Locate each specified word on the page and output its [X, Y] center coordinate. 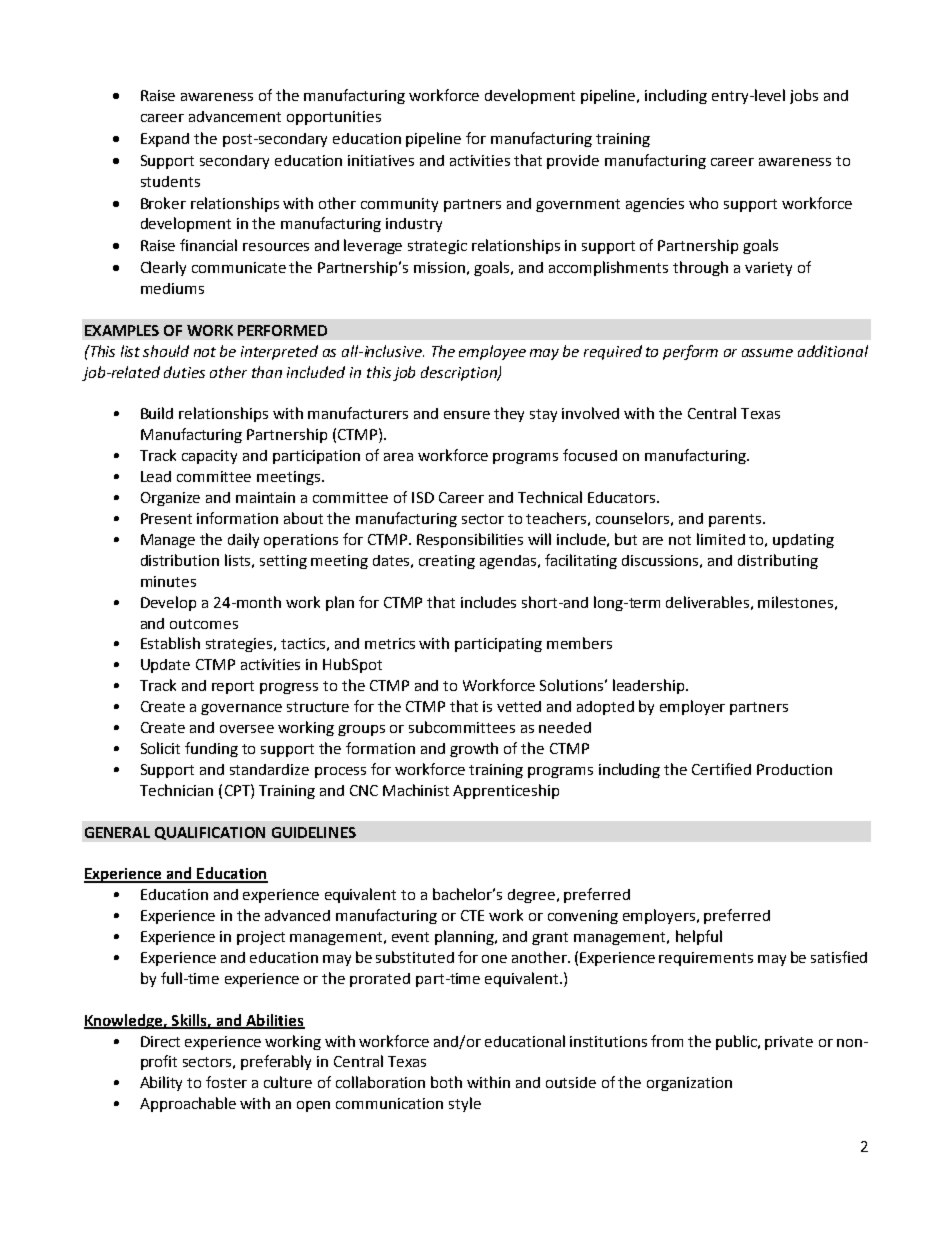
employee [492, 352]
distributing [778, 561]
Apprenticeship [506, 791]
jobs [804, 96]
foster [226, 1082]
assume [767, 353]
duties [184, 372]
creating [447, 562]
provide [573, 162]
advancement [235, 116]
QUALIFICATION [210, 833]
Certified [721, 769]
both [446, 1082]
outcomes [204, 624]
